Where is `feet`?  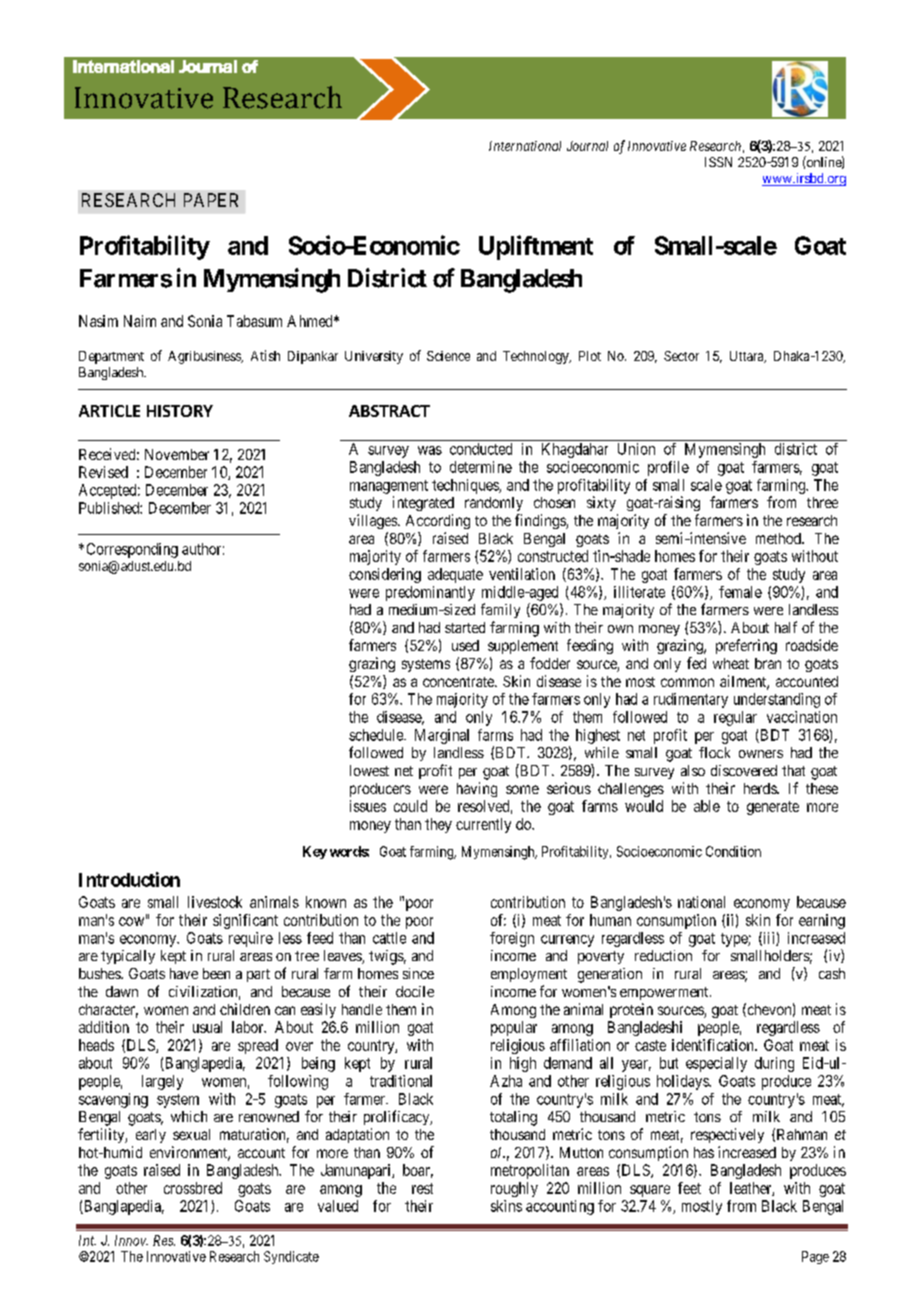
feet is located at coordinates (689, 1188).
